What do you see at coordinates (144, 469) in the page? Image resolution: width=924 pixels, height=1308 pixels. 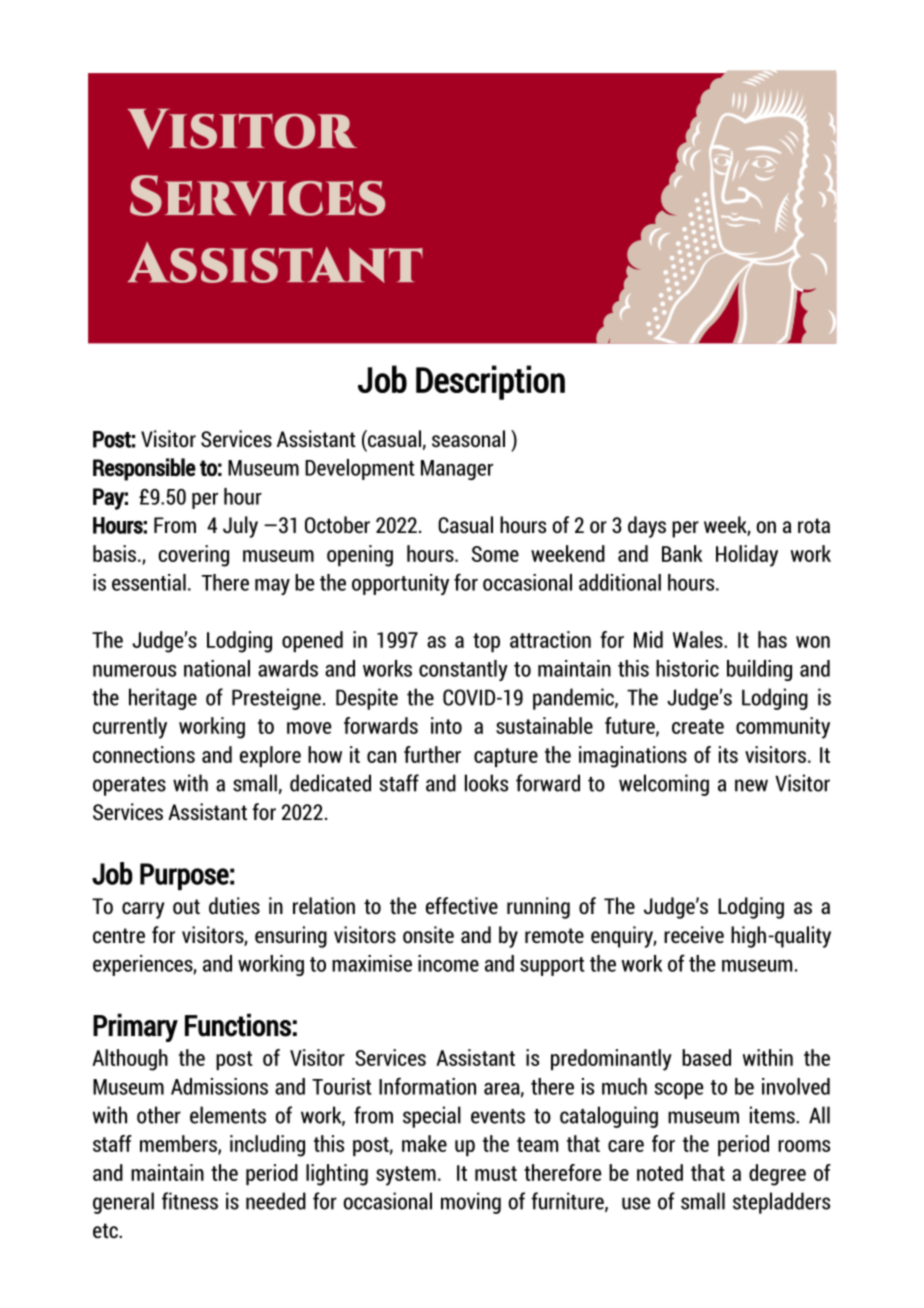 I see `Responsible` at bounding box center [144, 469].
